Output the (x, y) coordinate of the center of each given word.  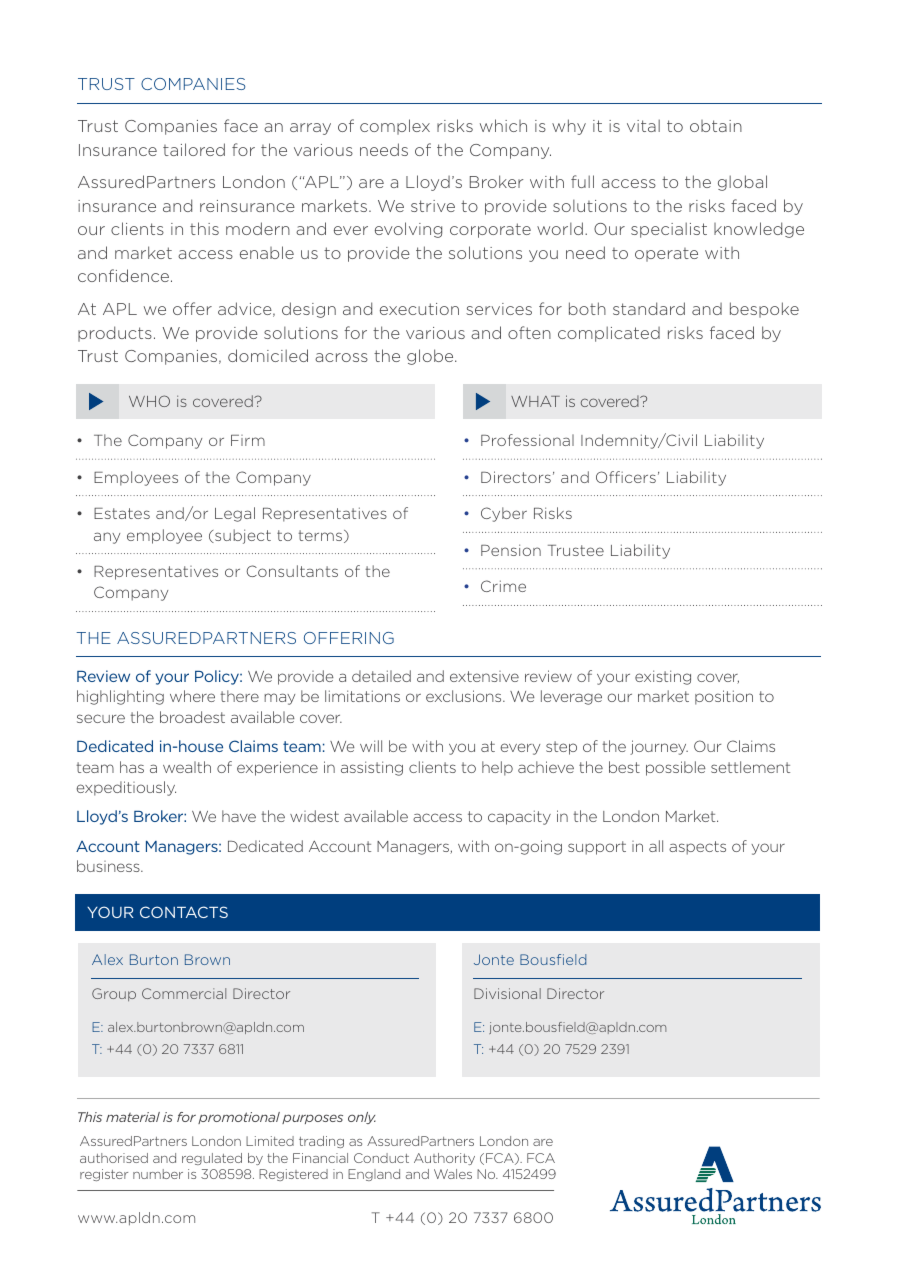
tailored (194, 149)
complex (395, 127)
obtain (716, 126)
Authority (444, 1159)
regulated (212, 1159)
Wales (453, 1174)
